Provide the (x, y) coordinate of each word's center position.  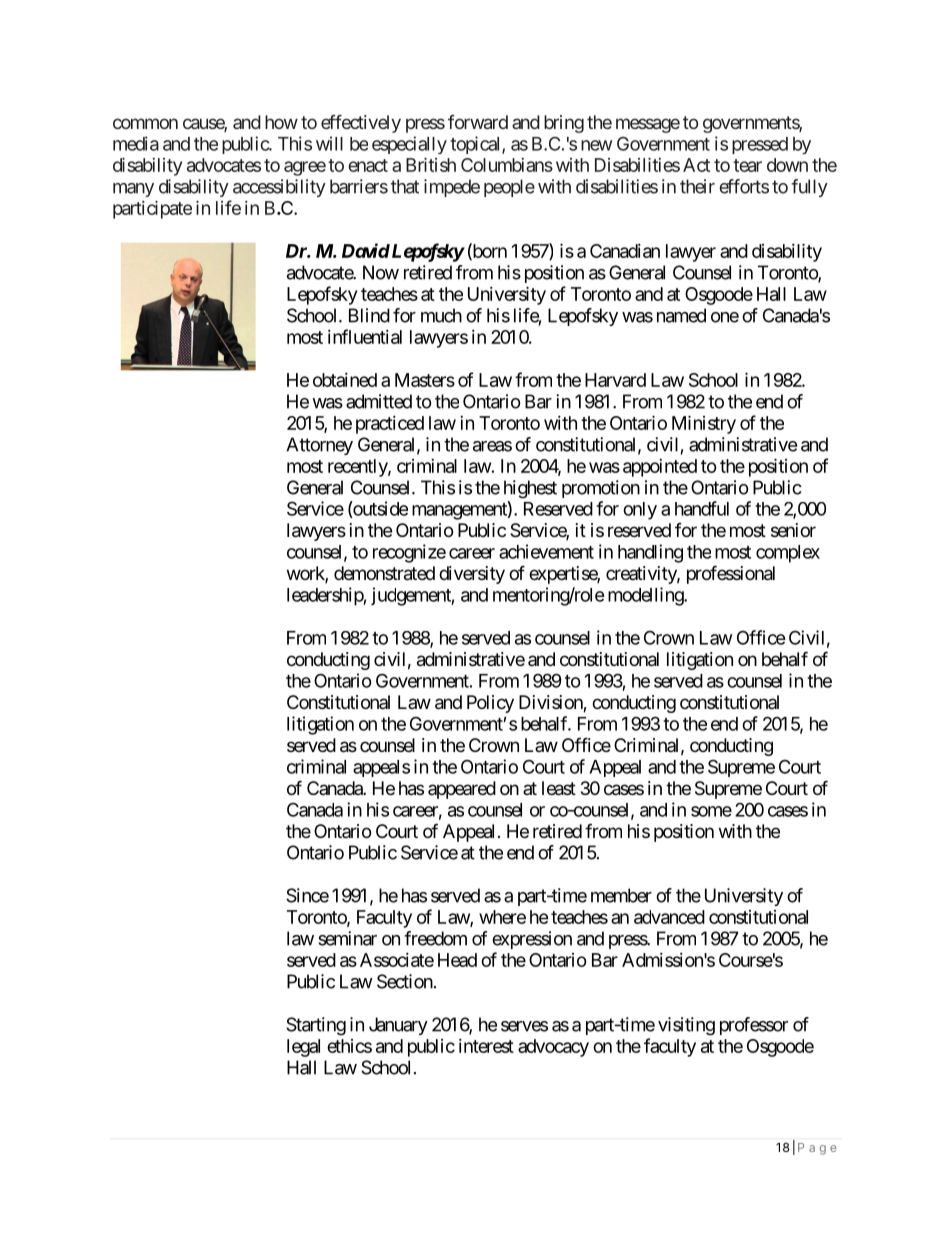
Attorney (319, 446)
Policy (490, 704)
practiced (390, 425)
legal (303, 1048)
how (281, 122)
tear (747, 165)
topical (476, 145)
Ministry (704, 424)
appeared (462, 790)
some (711, 811)
